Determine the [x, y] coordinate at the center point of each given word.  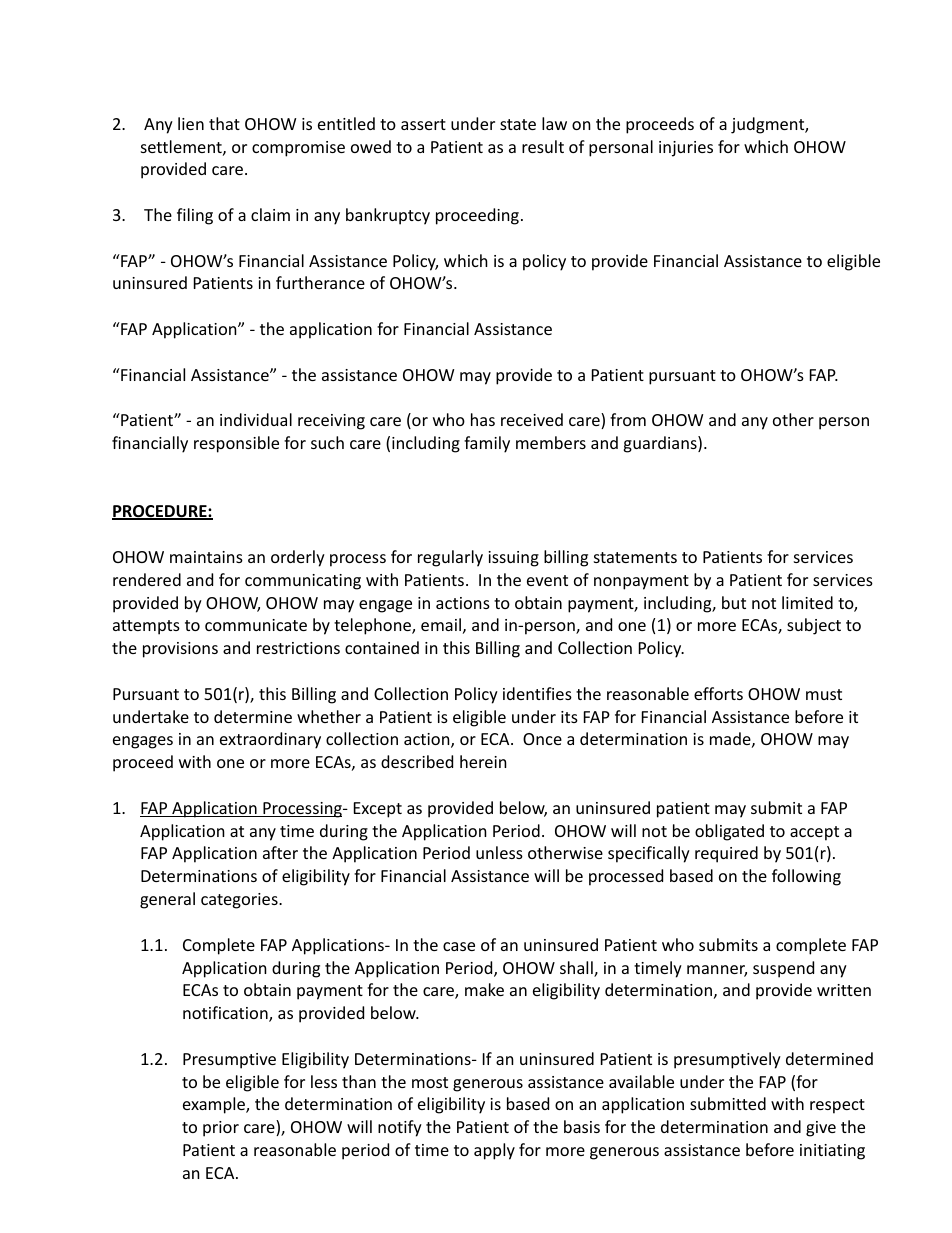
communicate [256, 625]
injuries [686, 149]
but [734, 602]
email [441, 624]
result [543, 146]
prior [221, 1129]
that [224, 123]
